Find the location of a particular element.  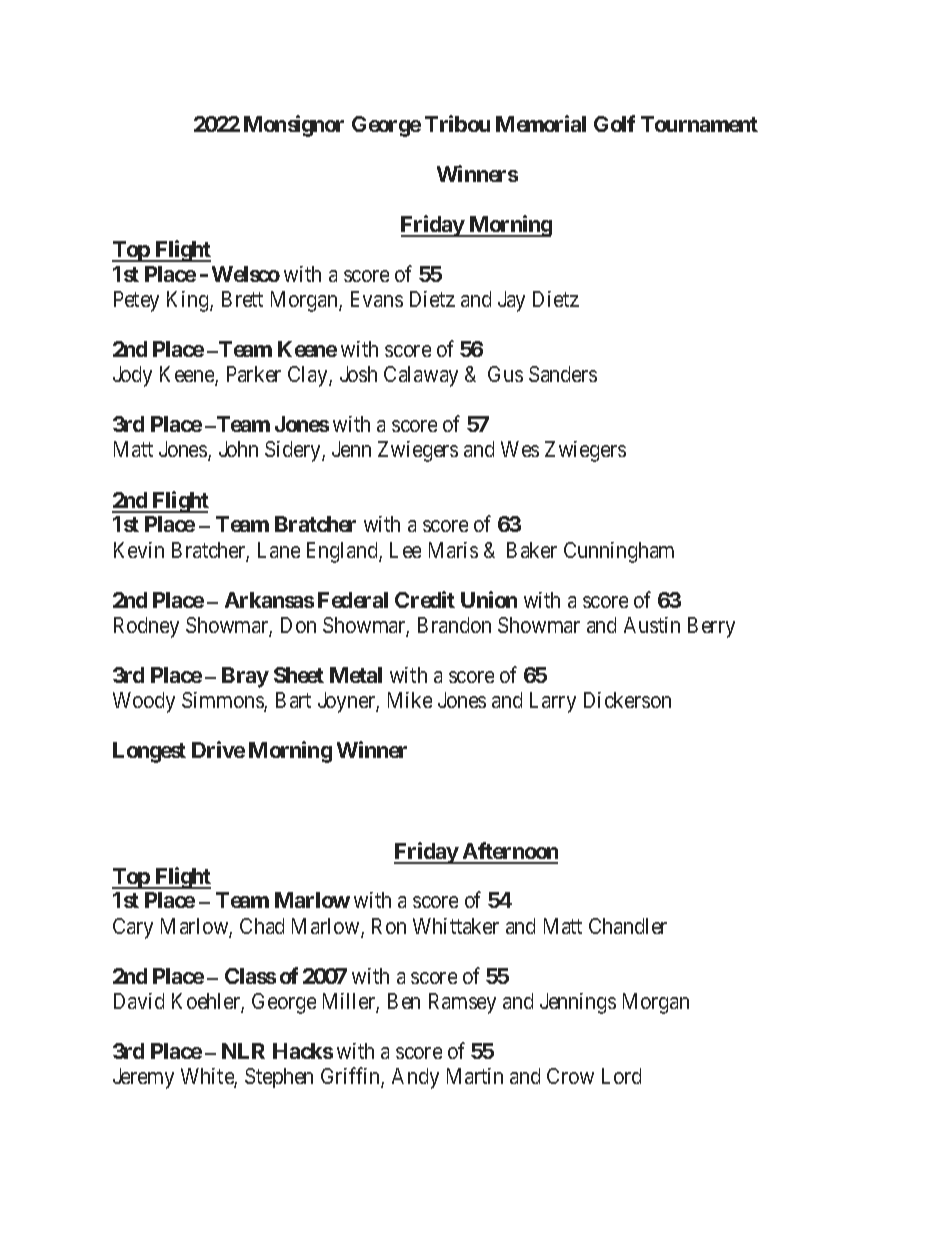

NLR is located at coordinates (243, 1051).
